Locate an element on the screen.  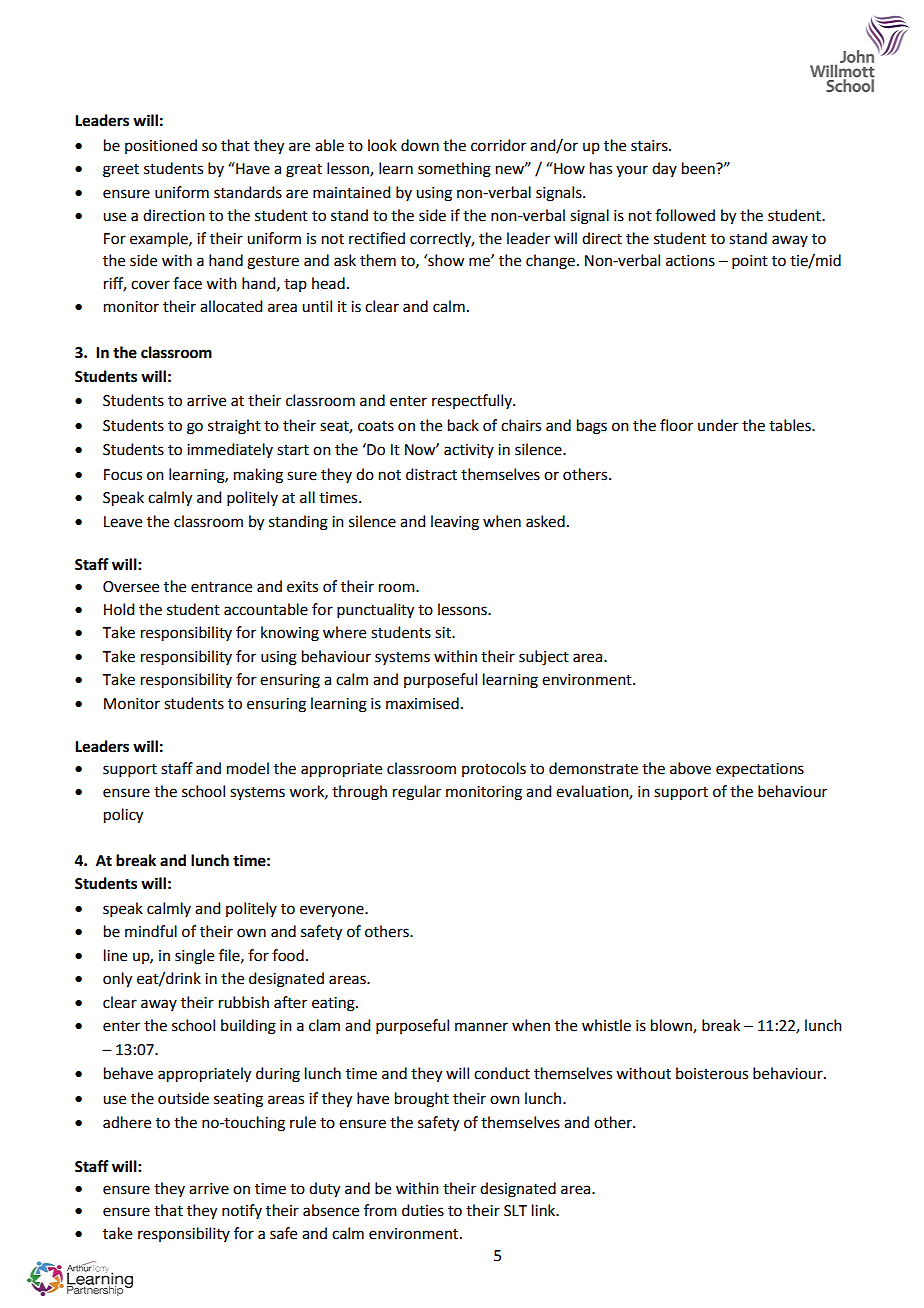
maximised is located at coordinates (422, 703).
